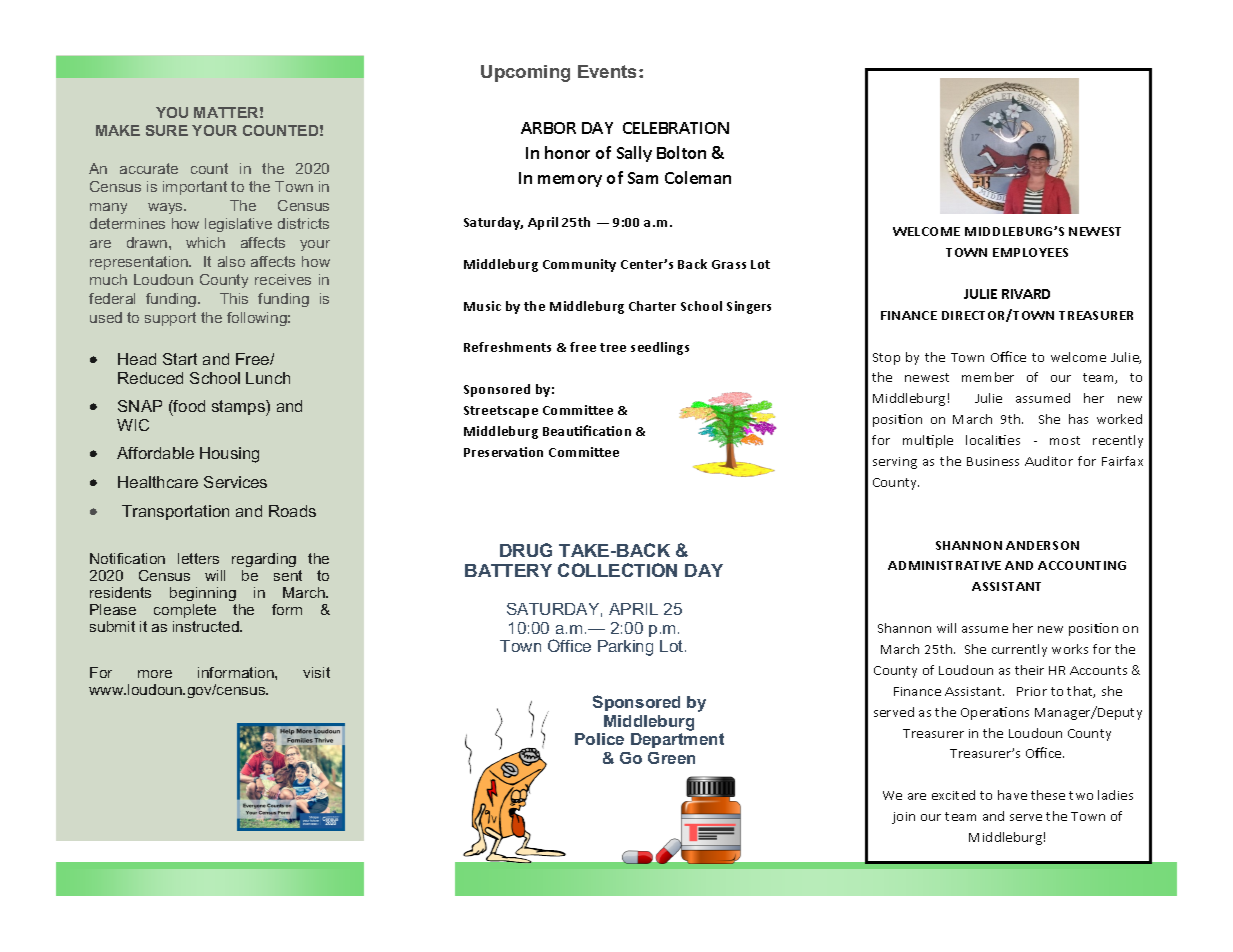 The image size is (1233, 952). What do you see at coordinates (617, 570) in the image?
I see `COLLECTION` at bounding box center [617, 570].
